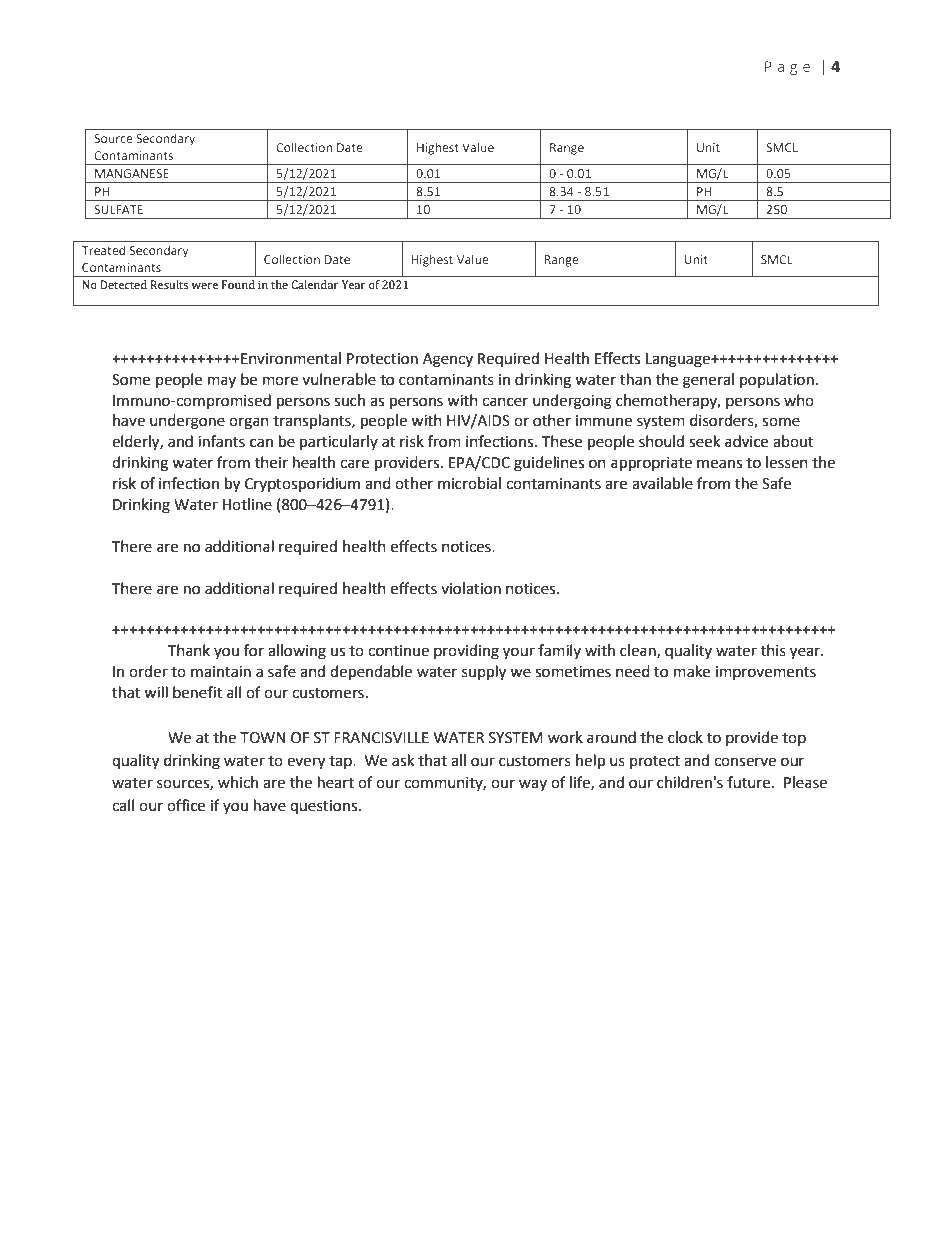  I want to click on microbial, so click(469, 483).
